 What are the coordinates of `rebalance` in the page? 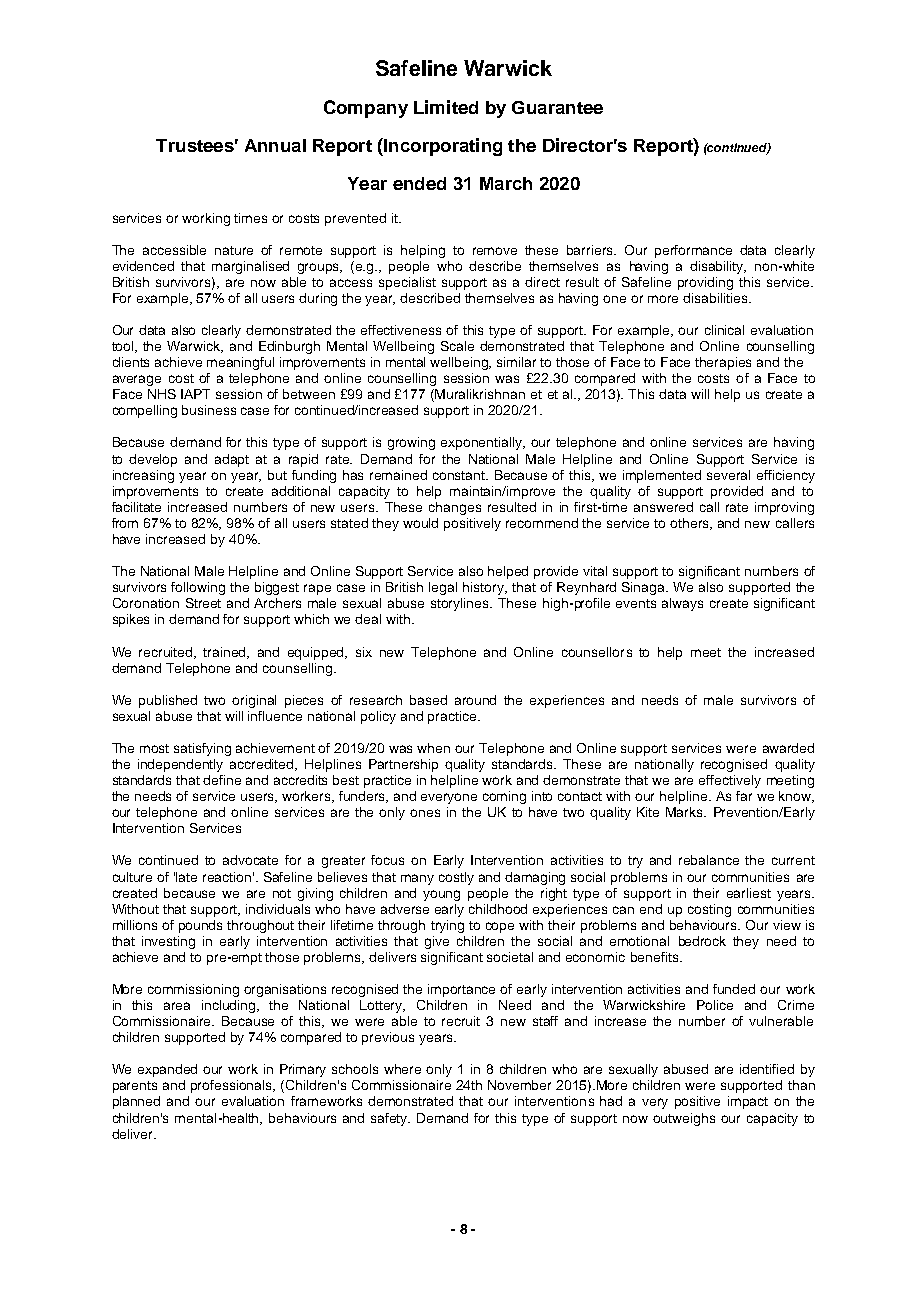 It's located at (709, 860).
